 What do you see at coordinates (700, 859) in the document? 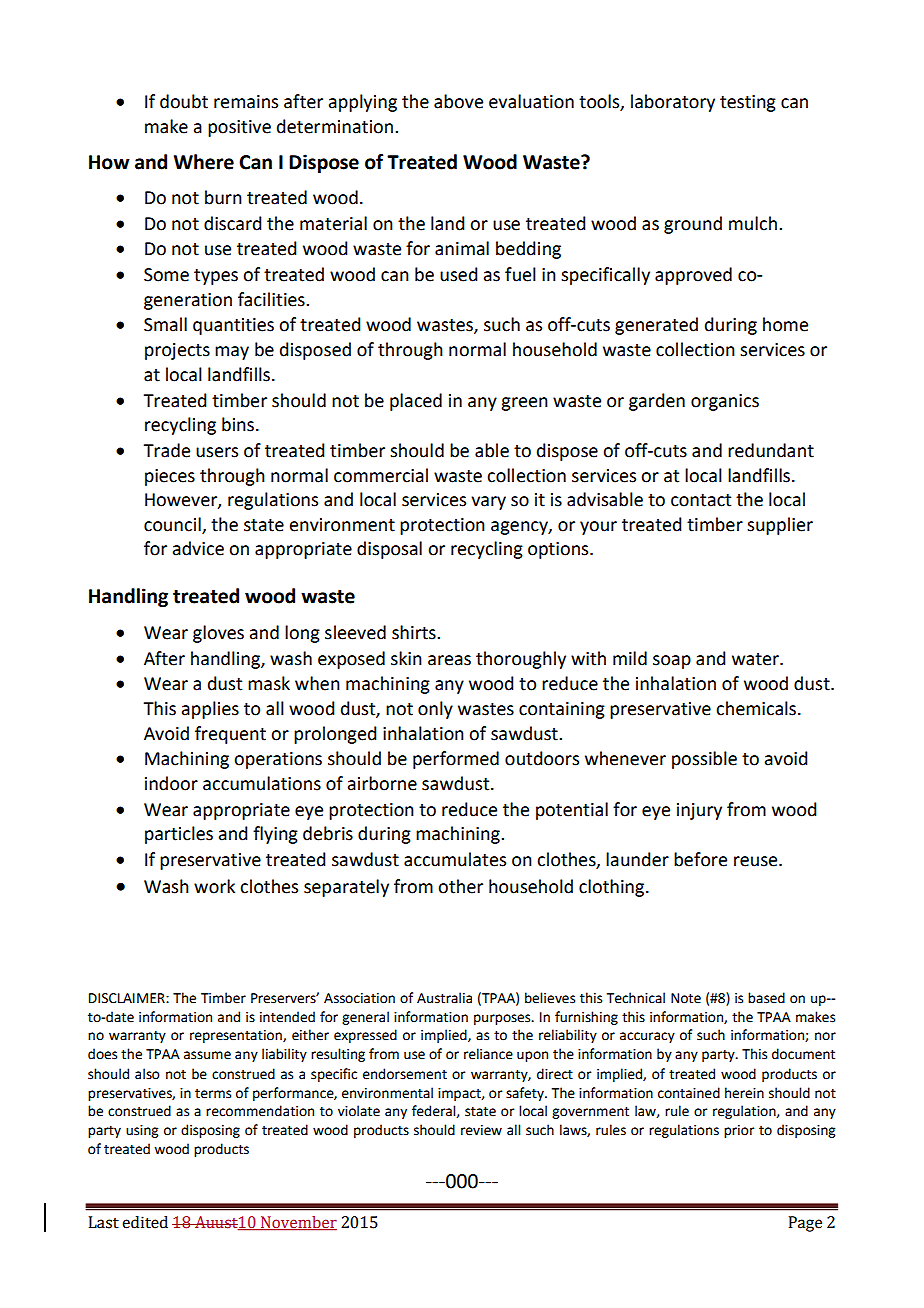
I see `before` at bounding box center [700, 859].
